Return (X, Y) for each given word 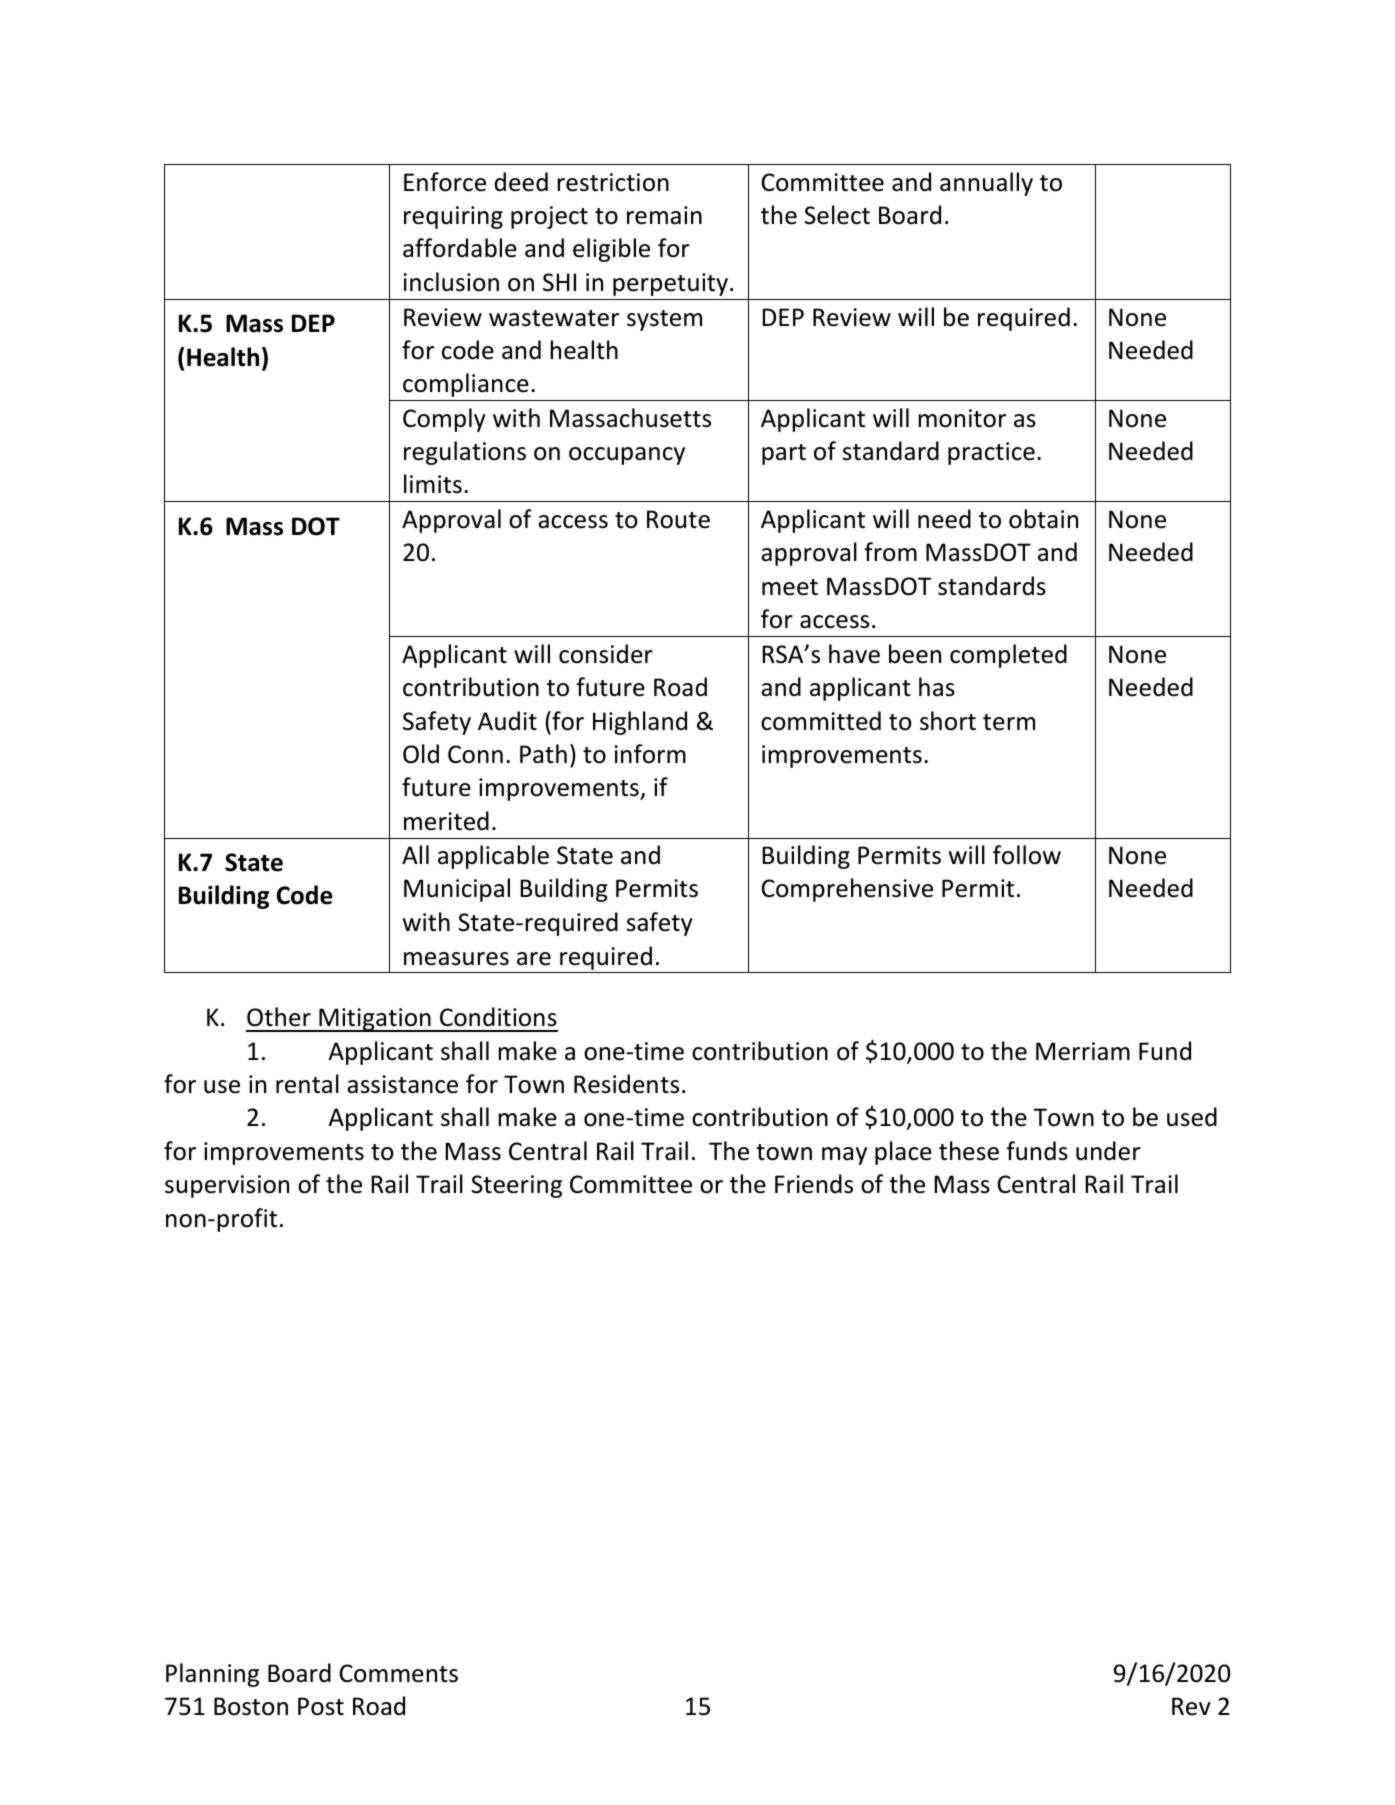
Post (321, 1706)
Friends (814, 1184)
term (1009, 722)
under (1108, 1151)
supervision (227, 1186)
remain (664, 215)
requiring (453, 217)
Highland (640, 723)
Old (421, 754)
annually (986, 184)
